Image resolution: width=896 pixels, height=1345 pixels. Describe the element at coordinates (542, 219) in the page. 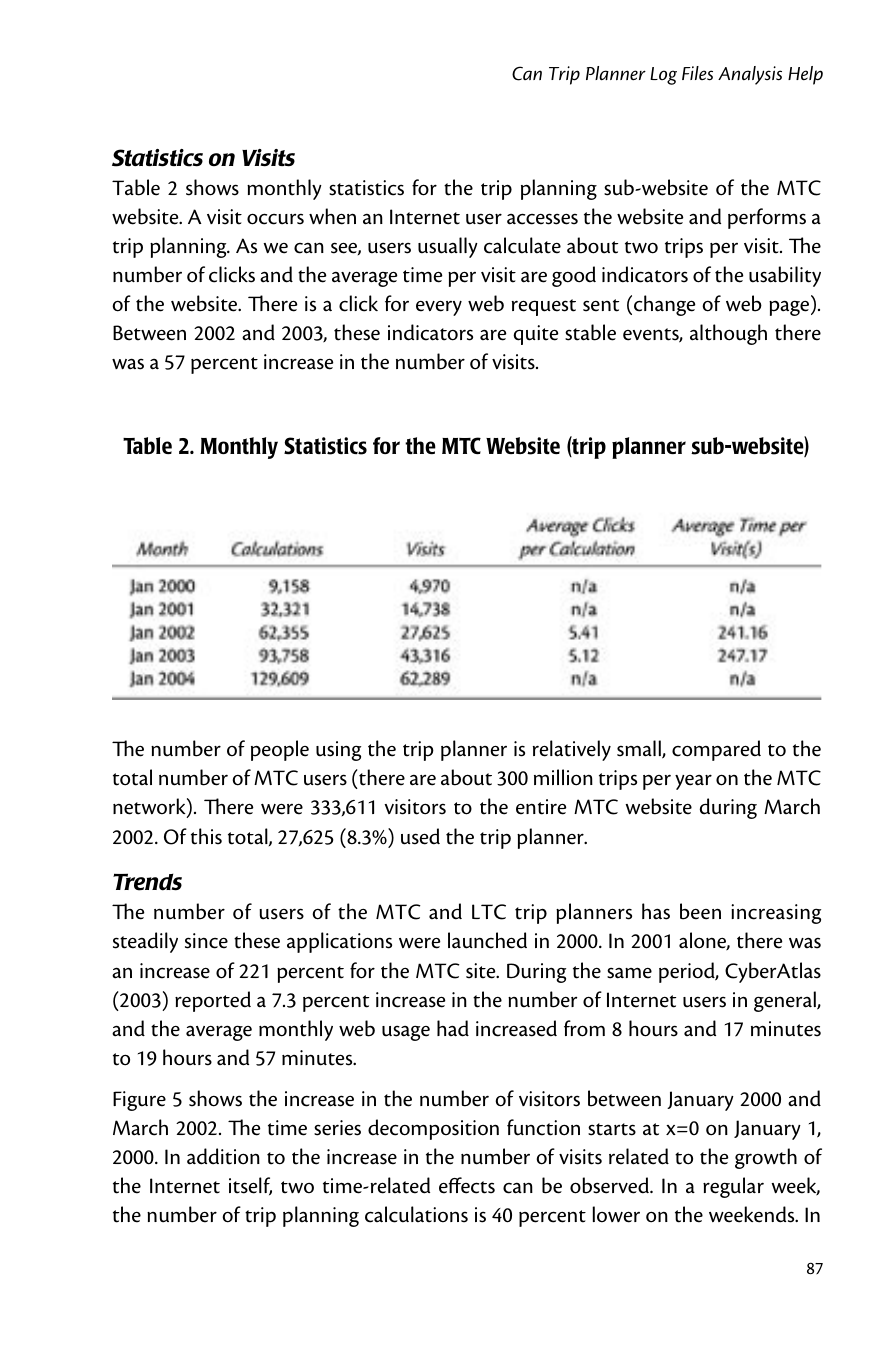

I see `accesses` at that location.
